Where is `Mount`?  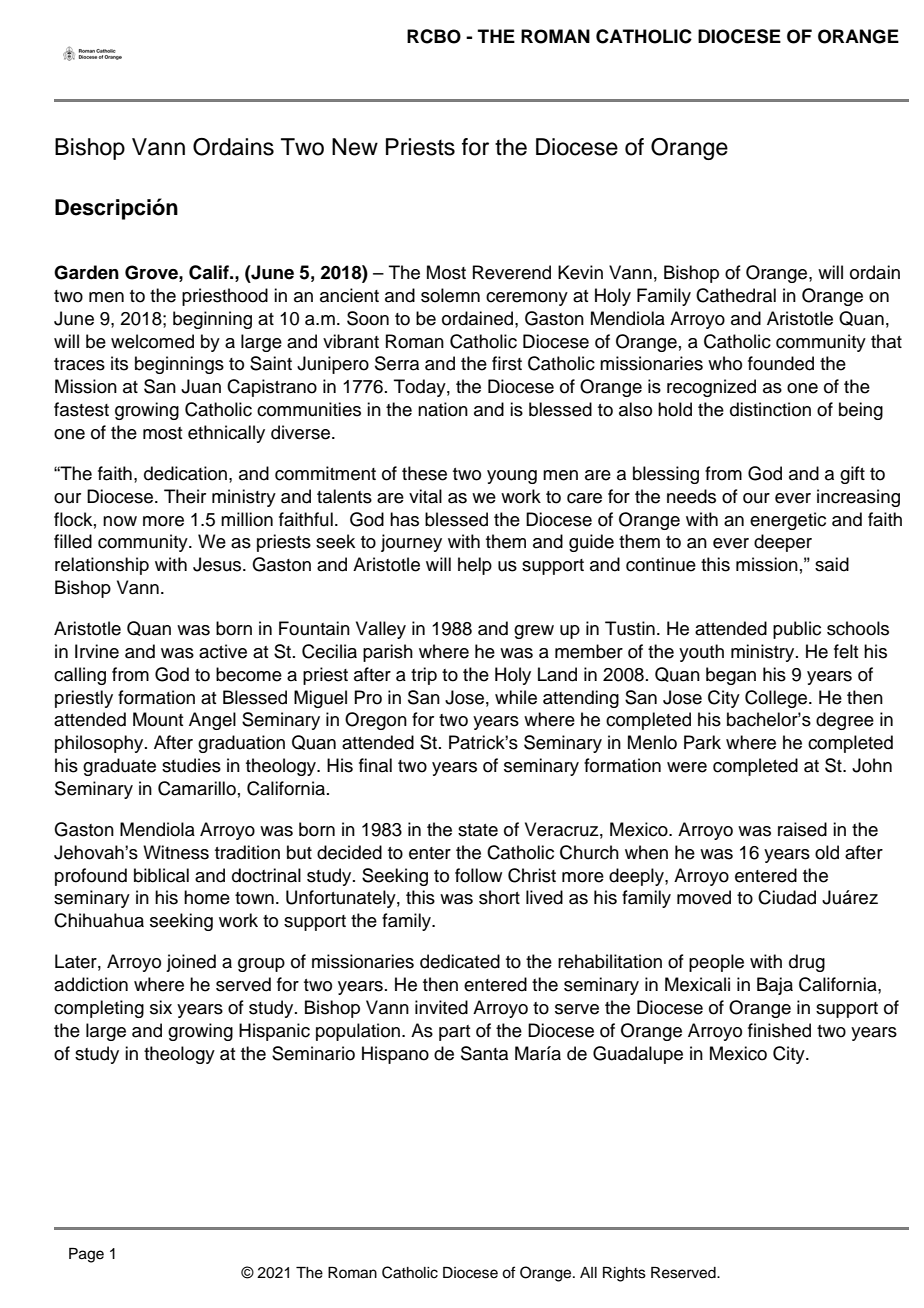
Mount is located at coordinates (158, 719).
